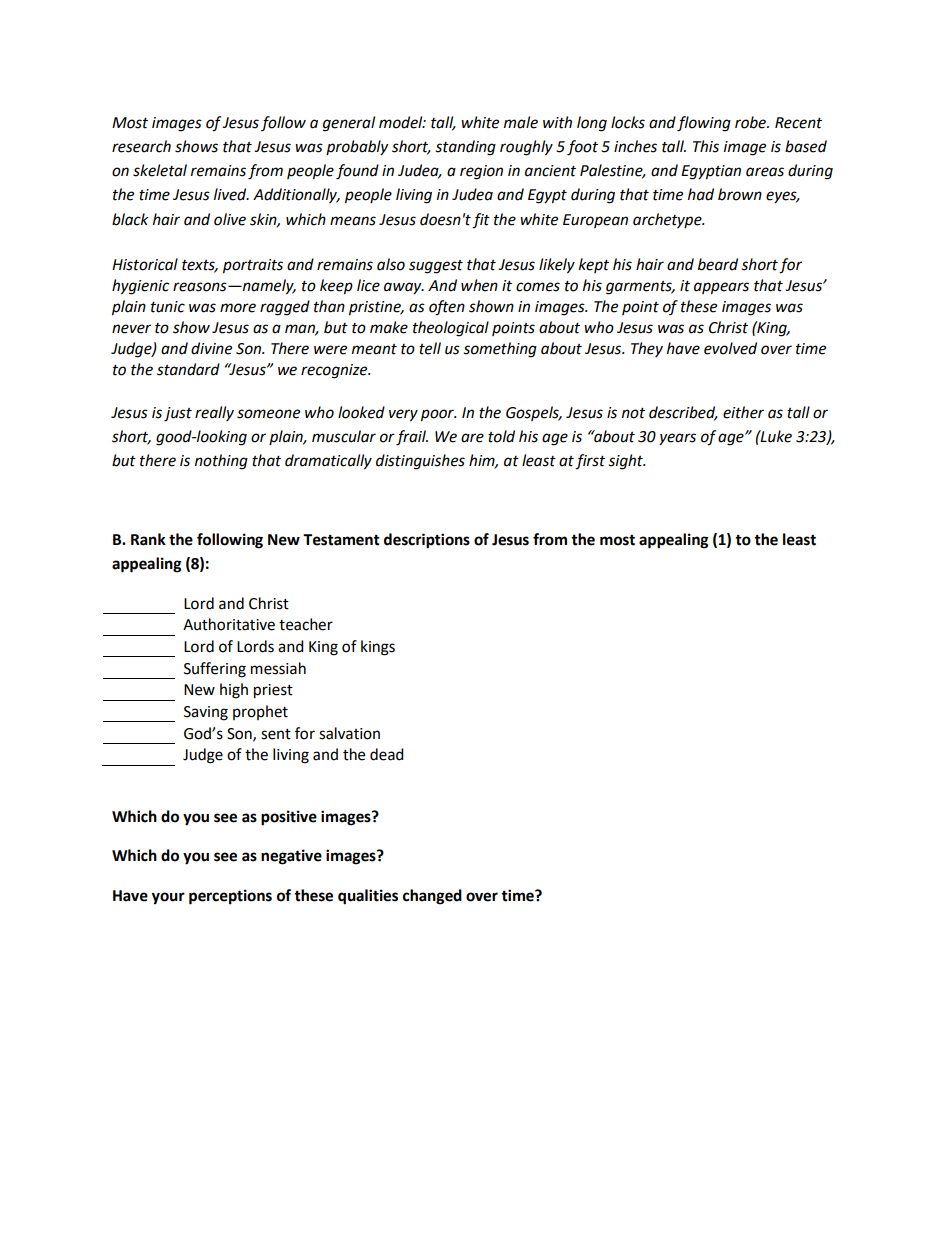 The width and height of the page is (952, 1233). I want to click on descriptions, so click(427, 541).
